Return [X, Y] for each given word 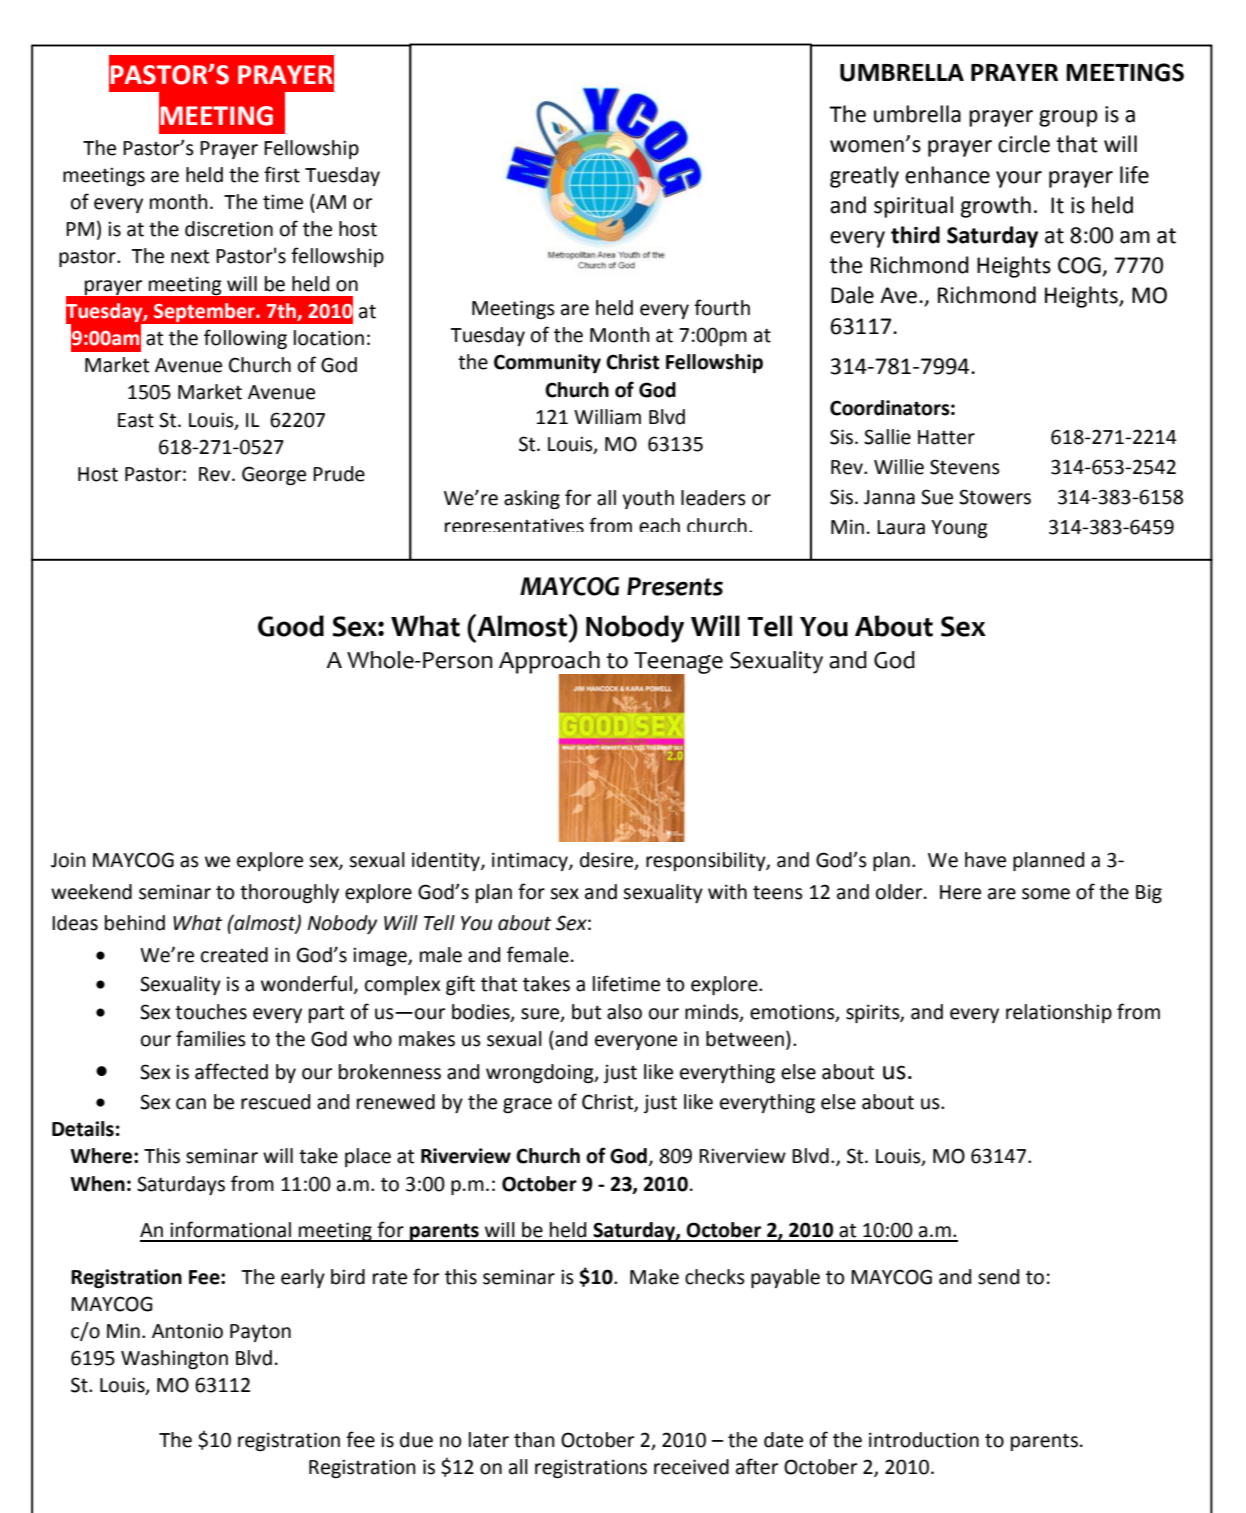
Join [68, 860]
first [282, 174]
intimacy [531, 861]
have [985, 860]
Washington [174, 1359]
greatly [864, 177]
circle [1024, 144]
